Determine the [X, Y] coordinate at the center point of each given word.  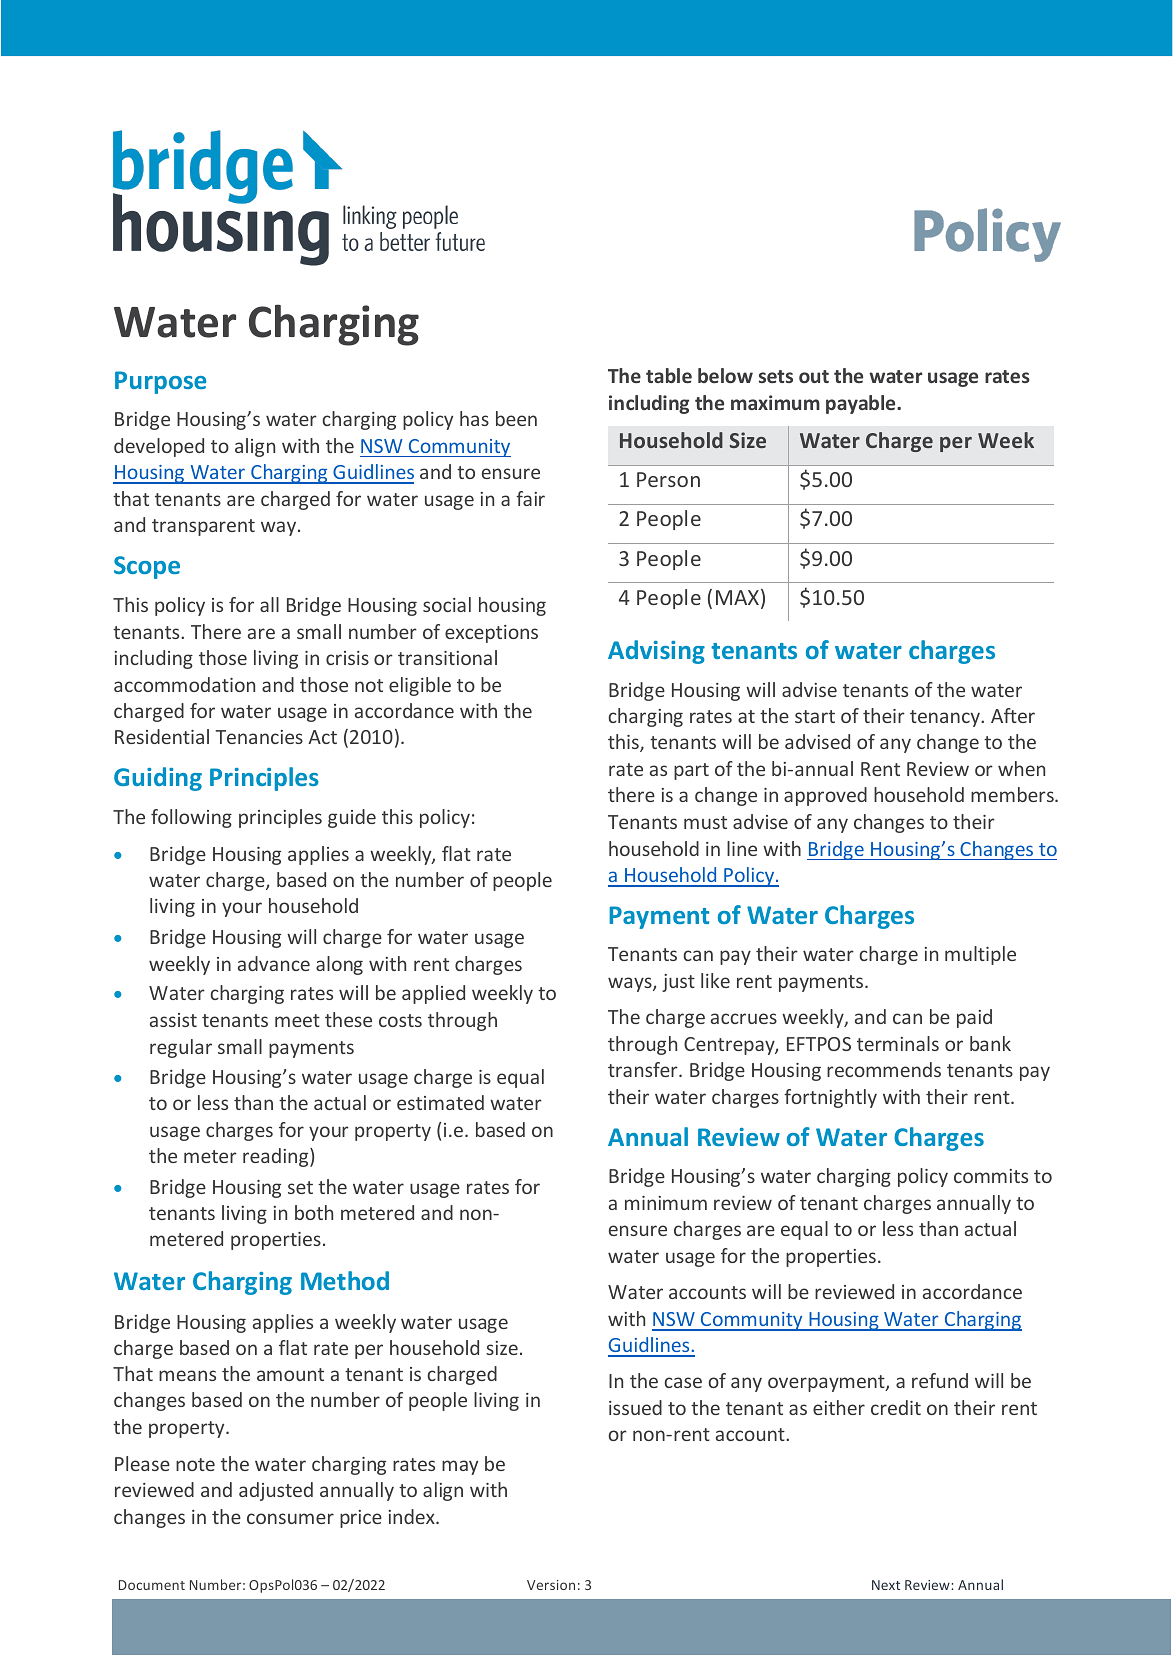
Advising [656, 652]
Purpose [160, 382]
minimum [666, 1203]
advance [274, 963]
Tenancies [259, 737]
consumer [290, 1518]
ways [631, 984]
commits [991, 1176]
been [516, 418]
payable [862, 404]
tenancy [946, 718]
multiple [980, 955]
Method [345, 1280]
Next [886, 1585]
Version [551, 1585]
